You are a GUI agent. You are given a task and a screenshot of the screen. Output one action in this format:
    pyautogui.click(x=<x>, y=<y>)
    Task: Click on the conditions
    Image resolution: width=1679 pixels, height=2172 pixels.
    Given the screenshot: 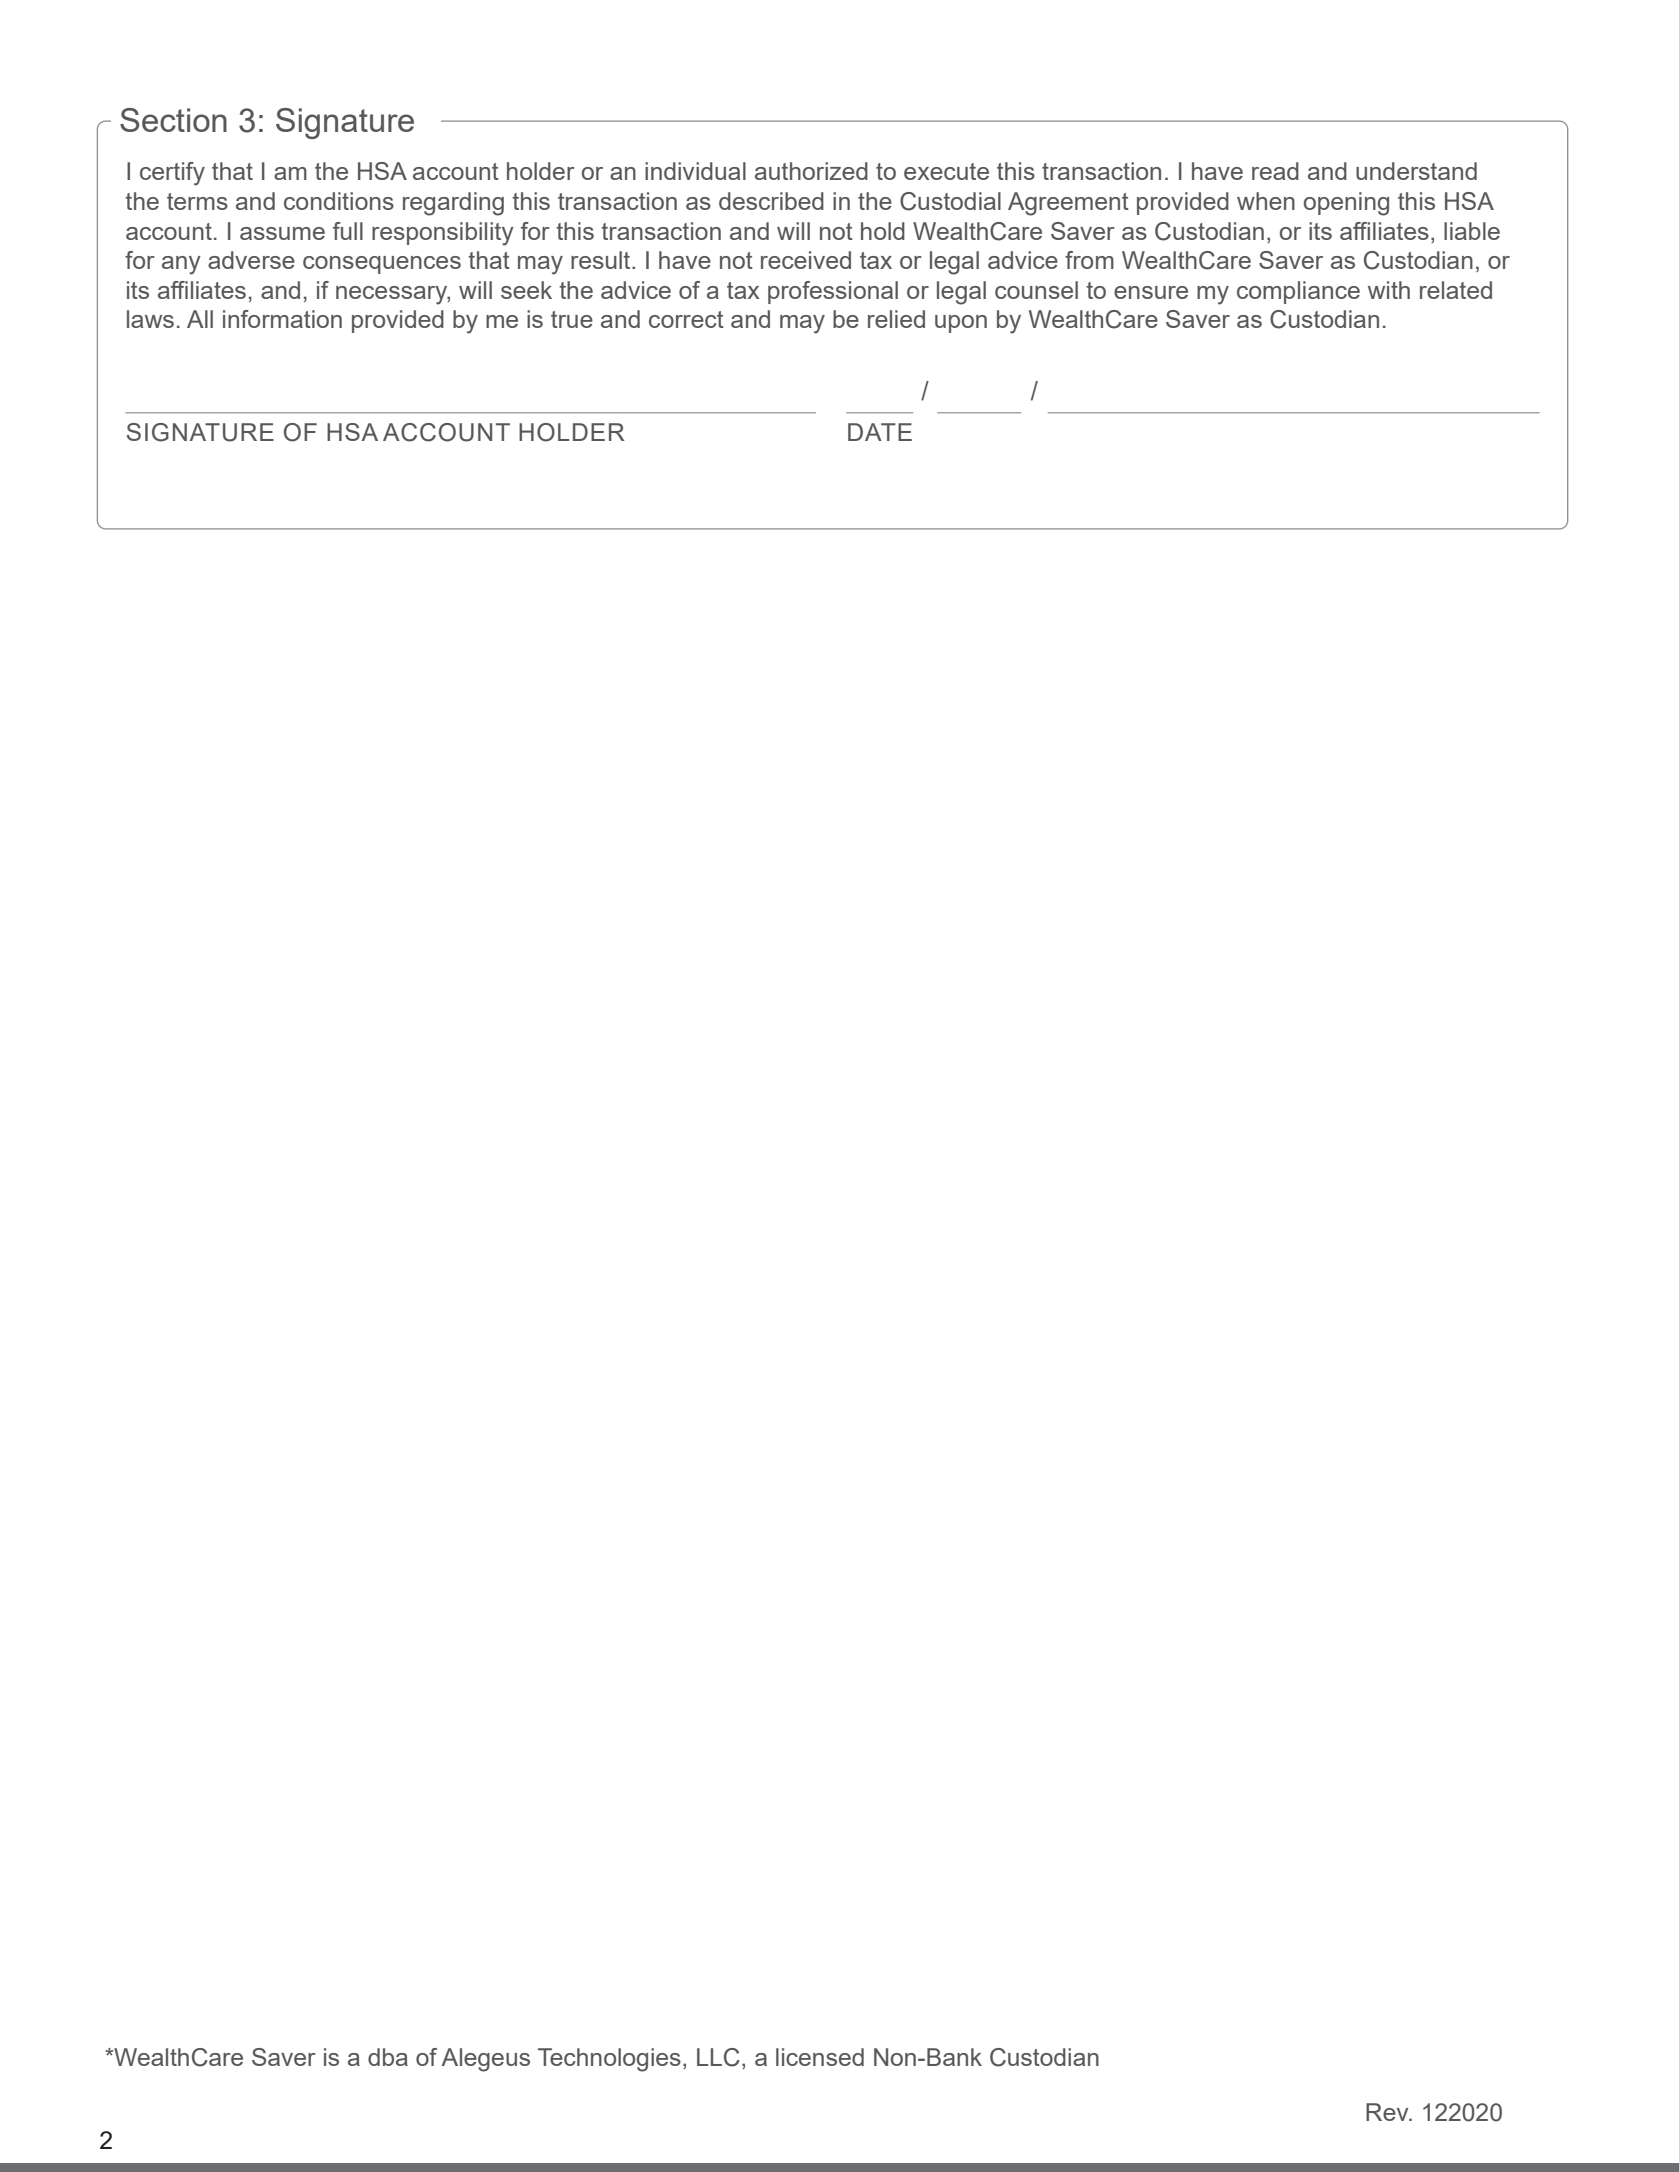 What is the action you would take?
    pyautogui.click(x=339, y=201)
